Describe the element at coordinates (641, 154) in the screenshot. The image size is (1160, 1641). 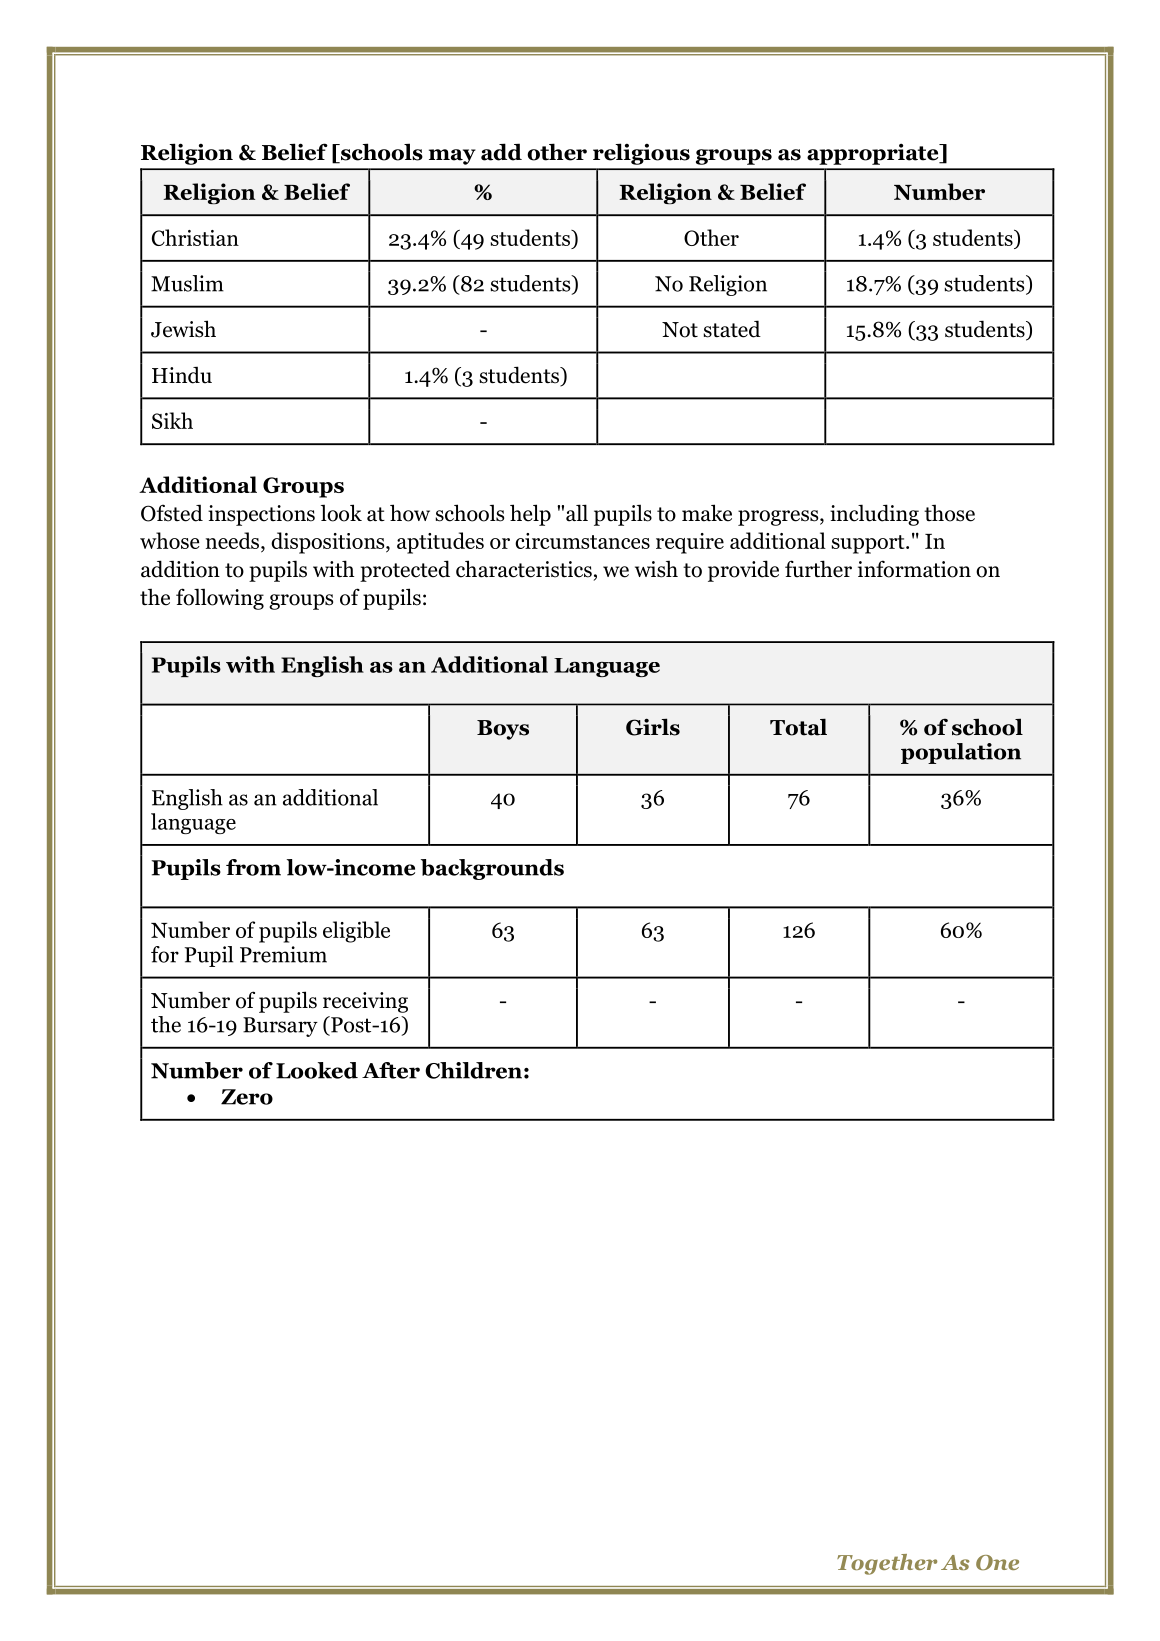
I see `religious` at that location.
